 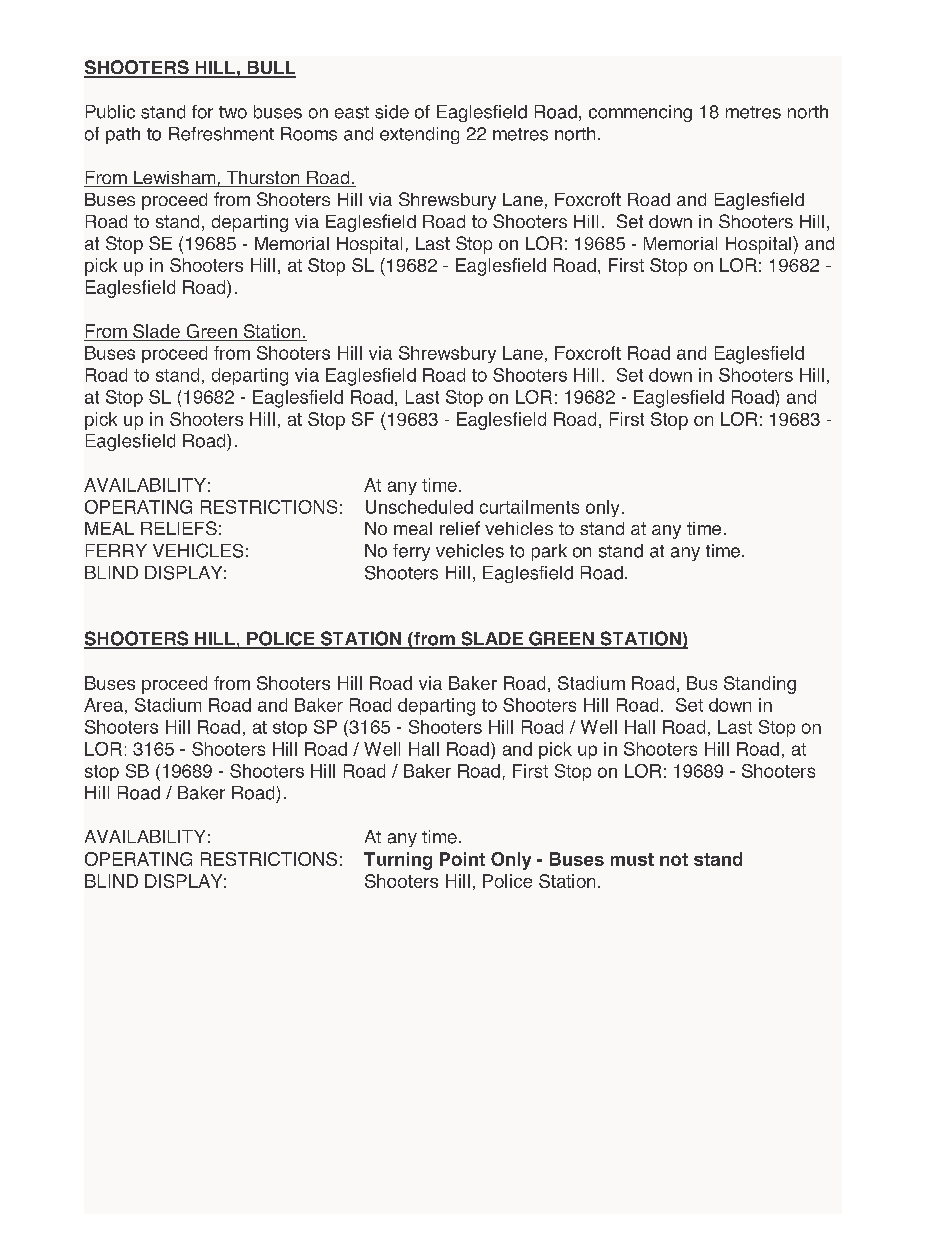 What do you see at coordinates (674, 859) in the screenshot?
I see `not` at bounding box center [674, 859].
